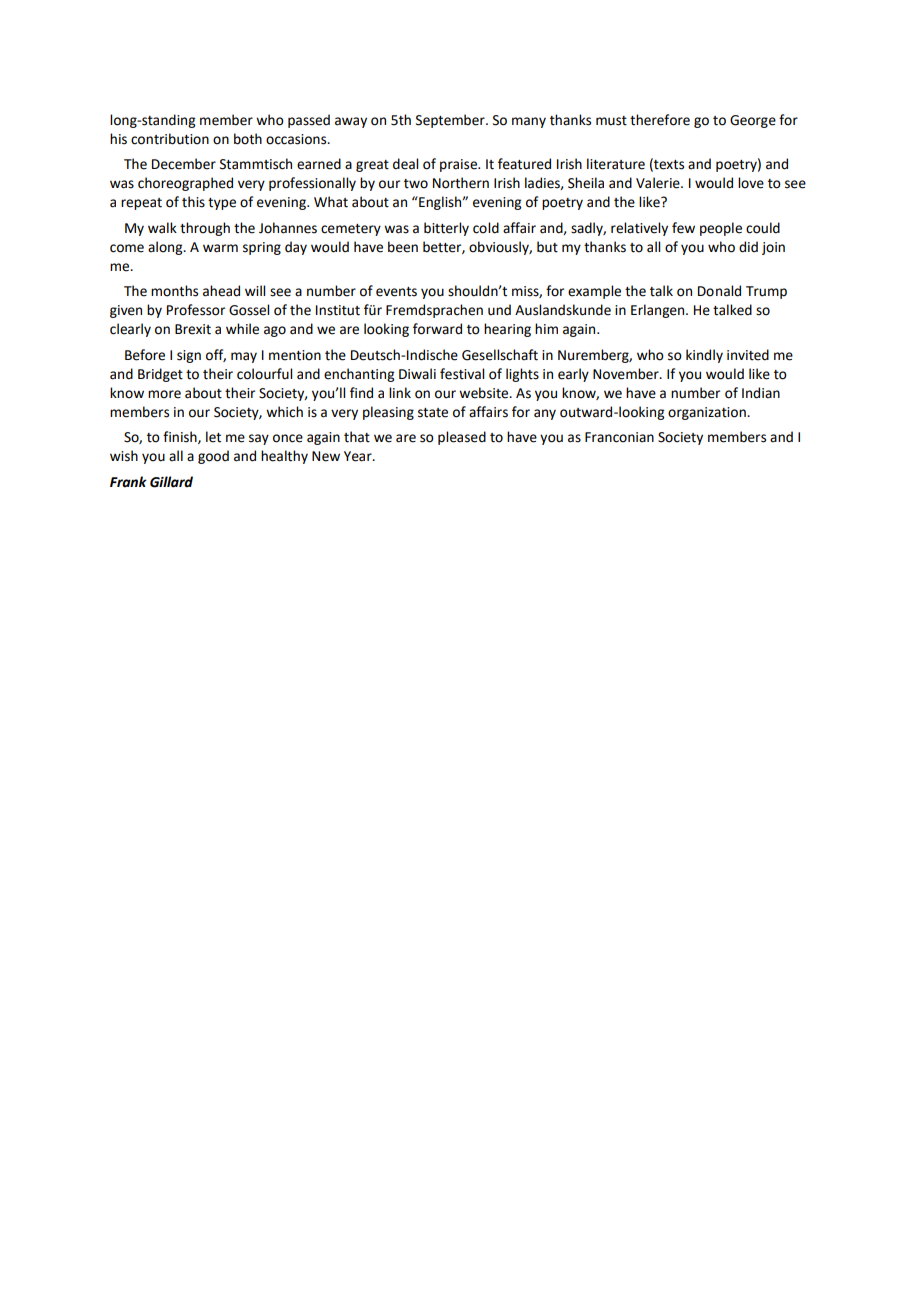 Image resolution: width=924 pixels, height=1308 pixels. Describe the element at coordinates (451, 121) in the page. I see `September` at that location.
